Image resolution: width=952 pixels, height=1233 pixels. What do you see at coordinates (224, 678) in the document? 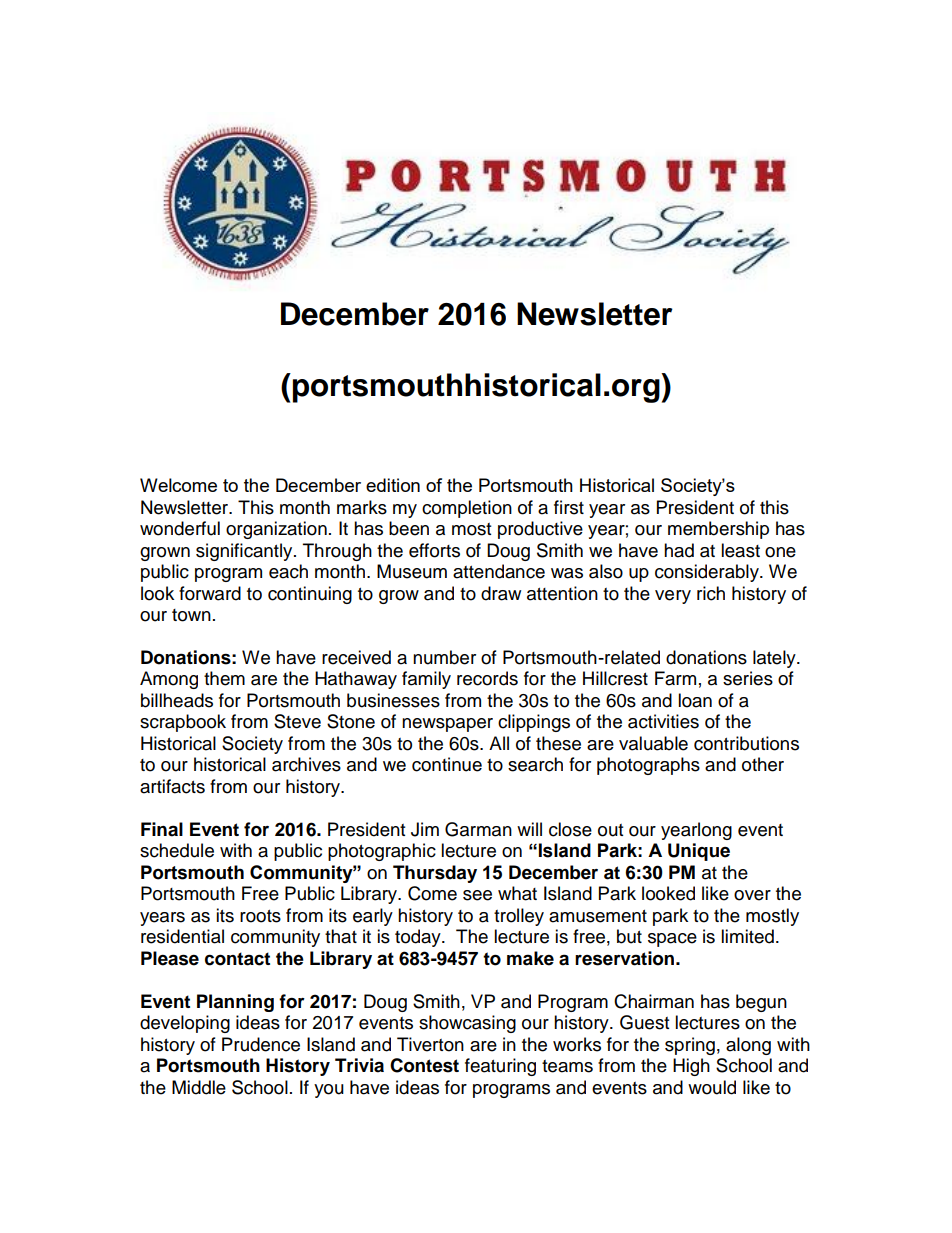
I see `them` at bounding box center [224, 678].
